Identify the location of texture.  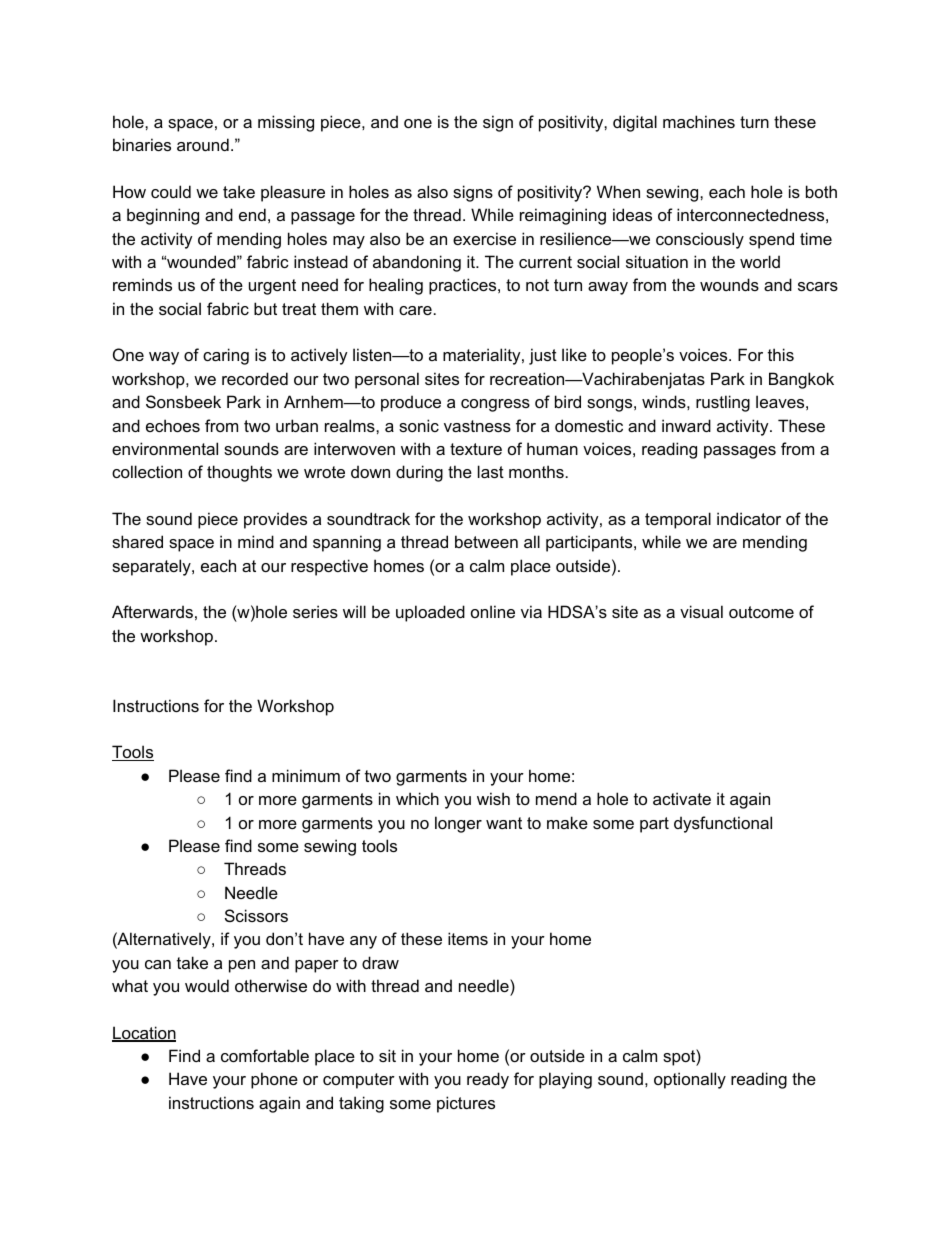
(476, 449).
